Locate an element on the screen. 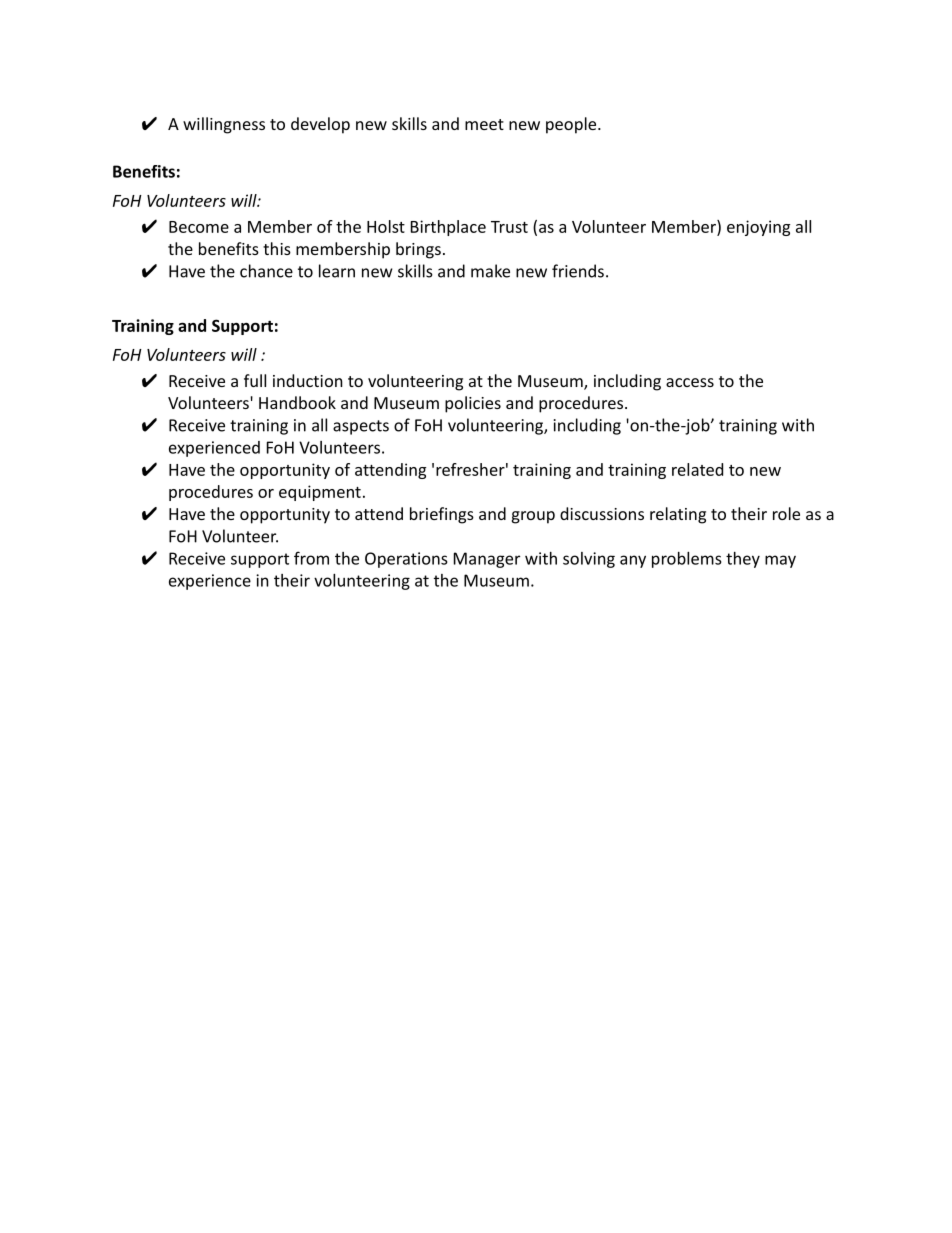 This screenshot has height=1233, width=952. develop is located at coordinates (320, 125).
